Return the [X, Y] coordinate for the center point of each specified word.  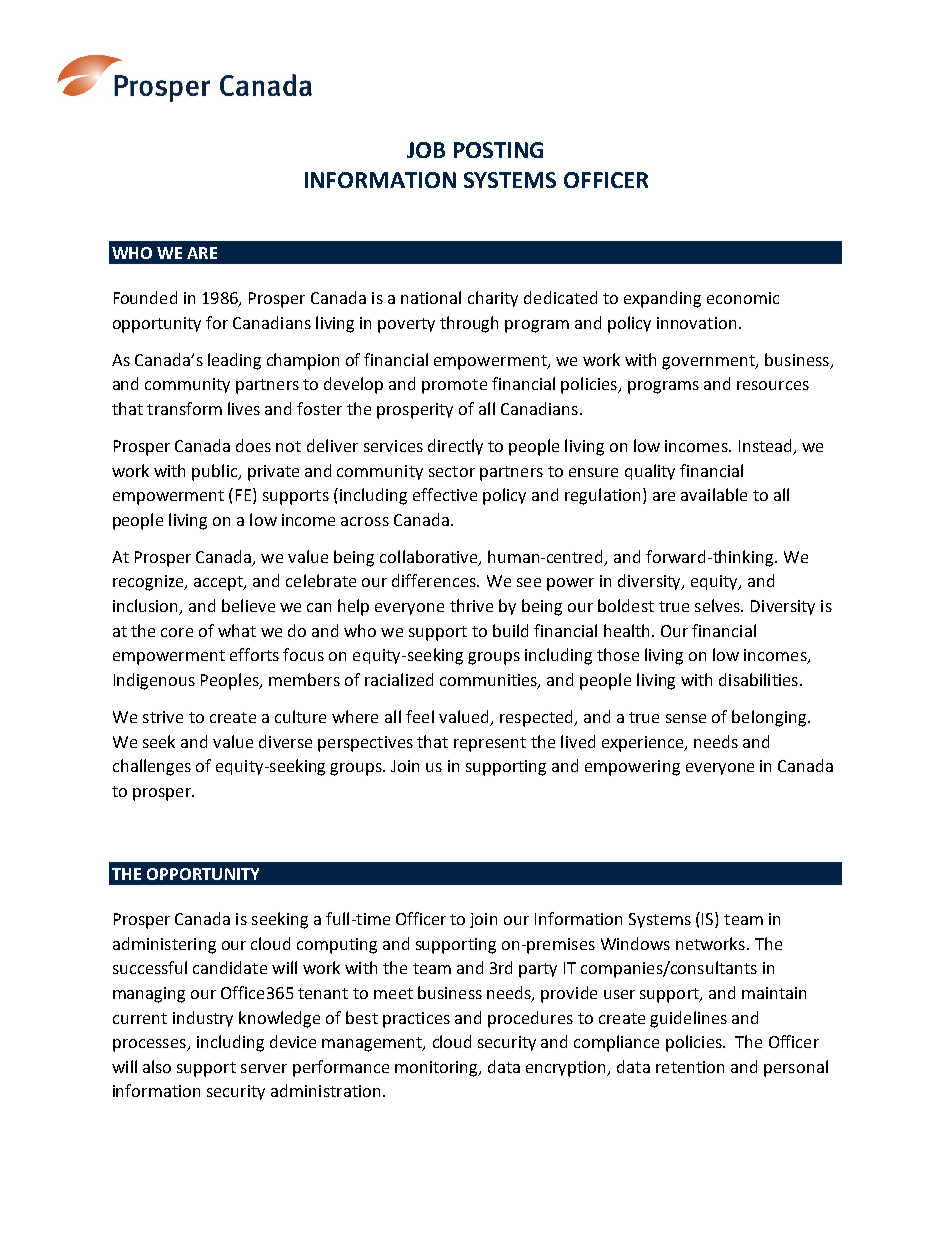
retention [690, 1067]
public [216, 472]
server [264, 1068]
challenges [152, 767]
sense [686, 718]
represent [490, 744]
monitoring [438, 1069]
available [714, 494]
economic [743, 298]
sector [452, 471]
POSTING [498, 150]
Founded [145, 297]
